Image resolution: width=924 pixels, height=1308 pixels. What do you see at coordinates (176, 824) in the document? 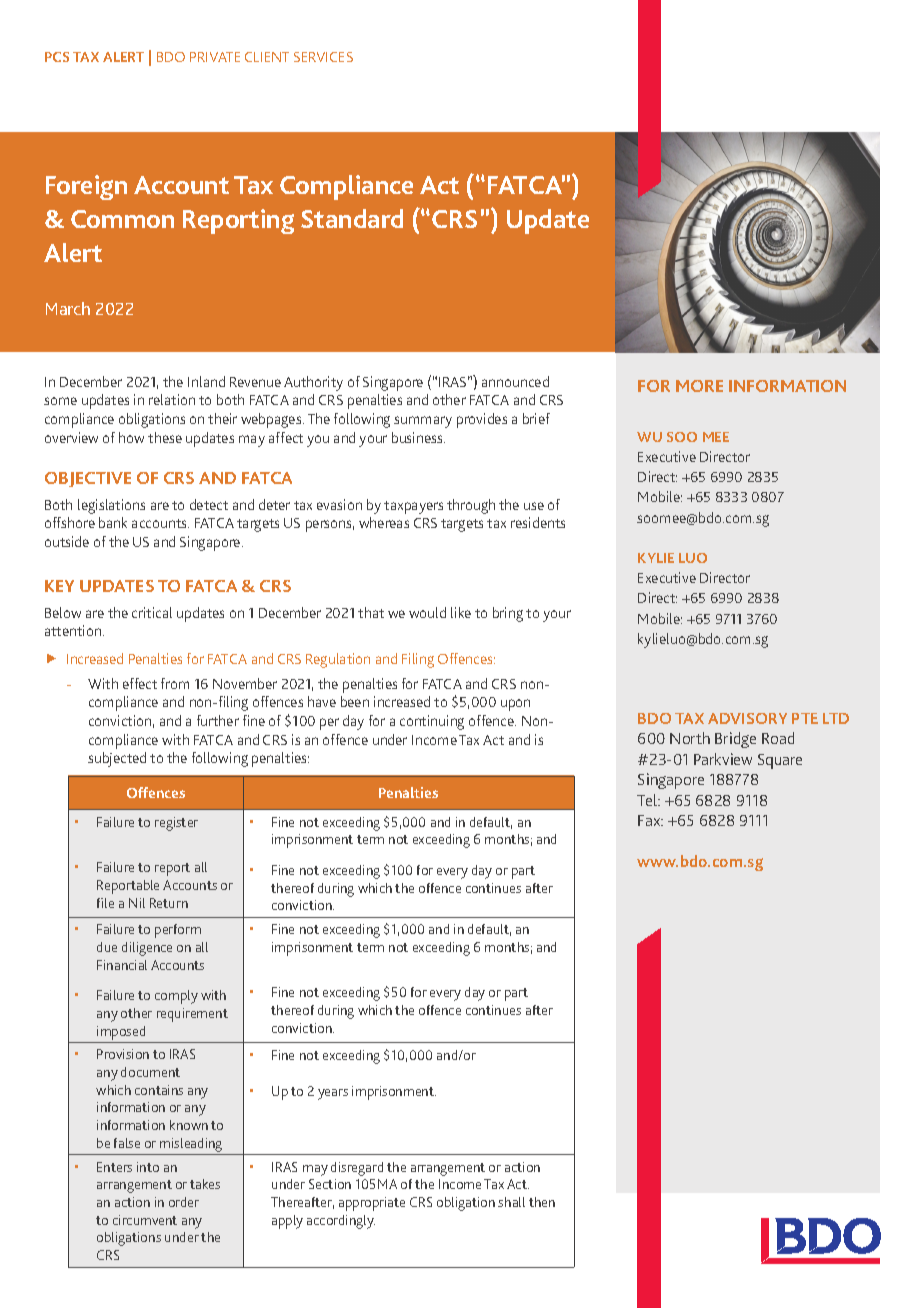
I see `register` at bounding box center [176, 824].
